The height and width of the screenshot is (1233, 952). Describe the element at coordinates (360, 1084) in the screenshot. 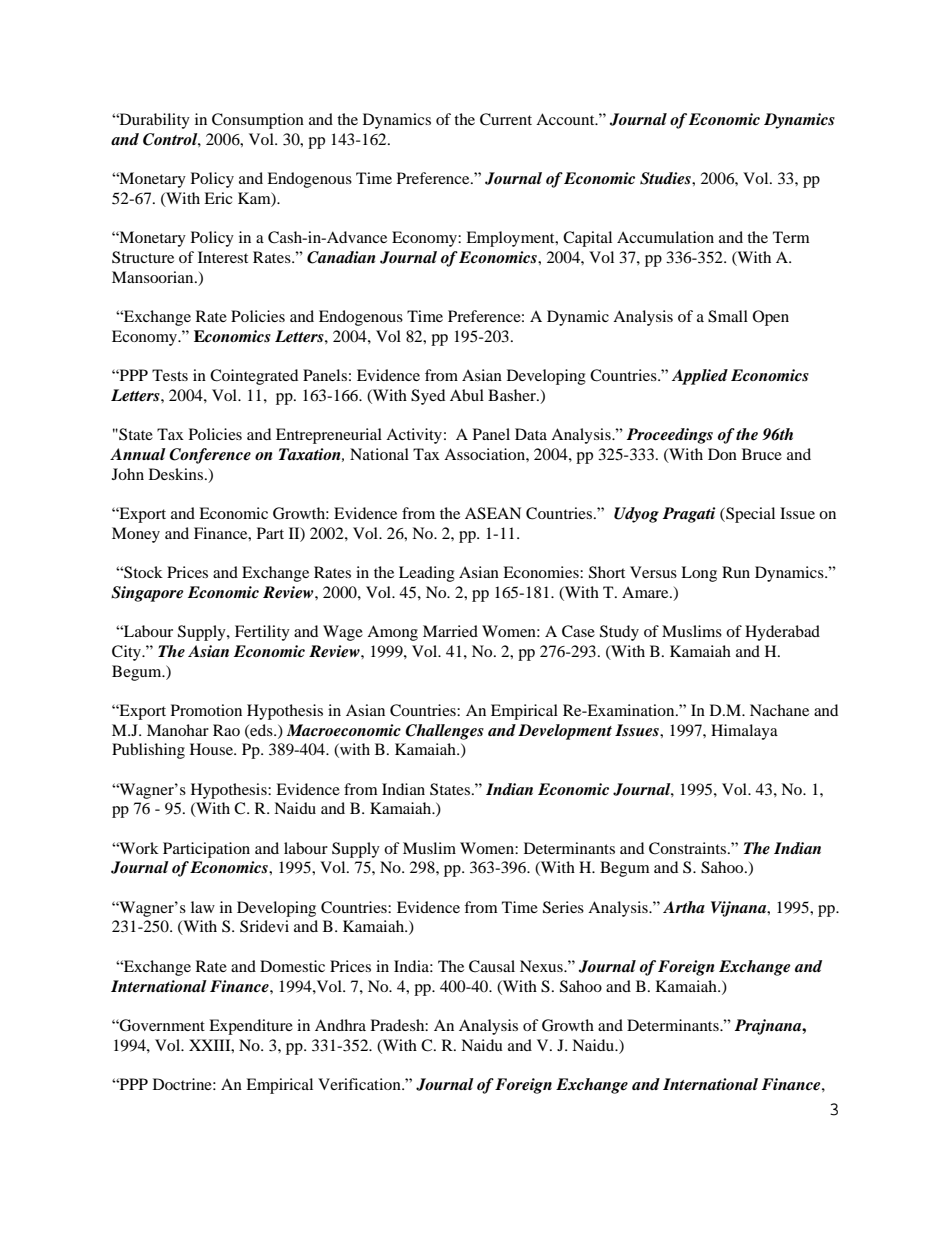

I see `Verification` at that location.
